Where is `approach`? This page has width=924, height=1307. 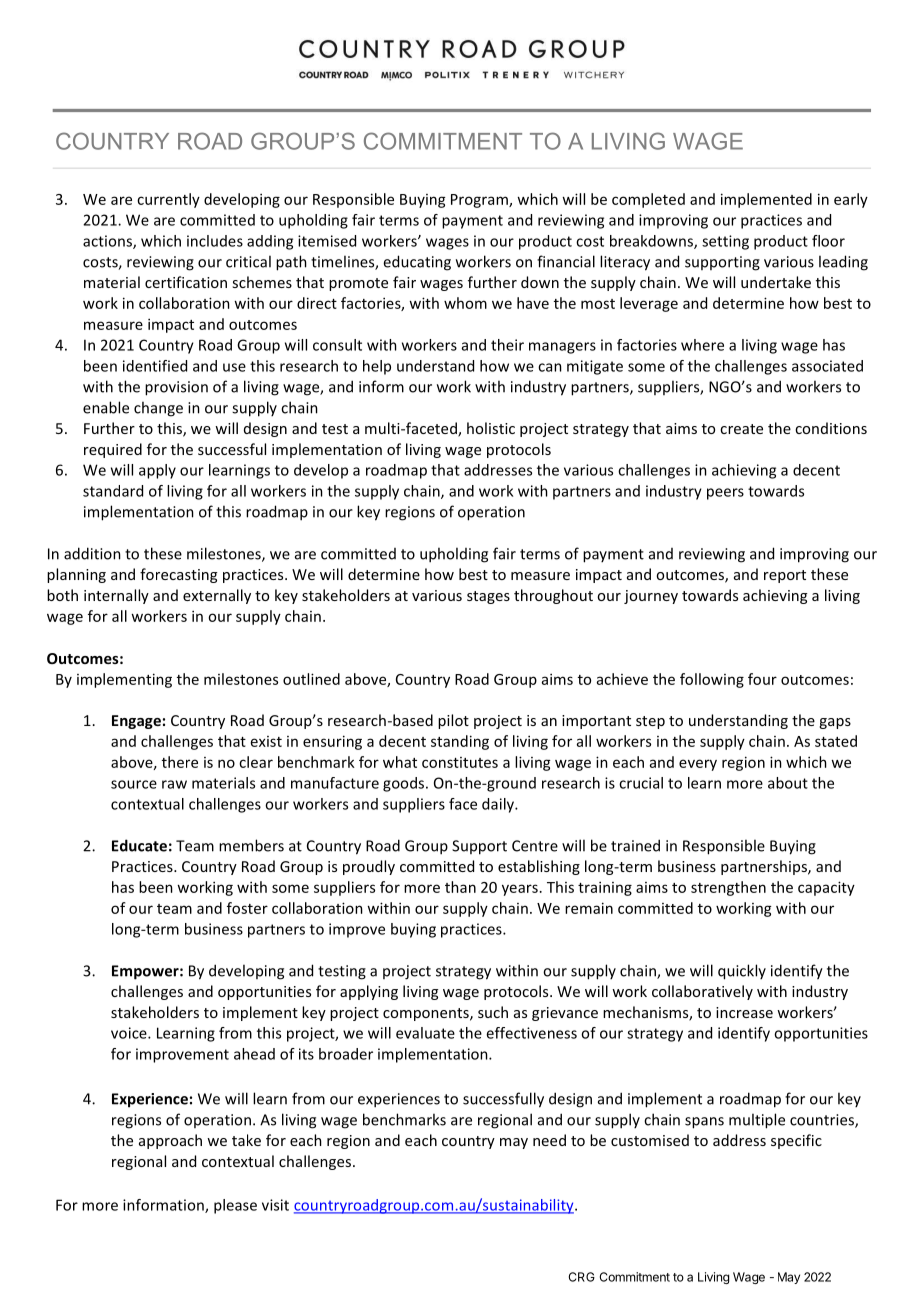
approach is located at coordinates (170, 1141).
